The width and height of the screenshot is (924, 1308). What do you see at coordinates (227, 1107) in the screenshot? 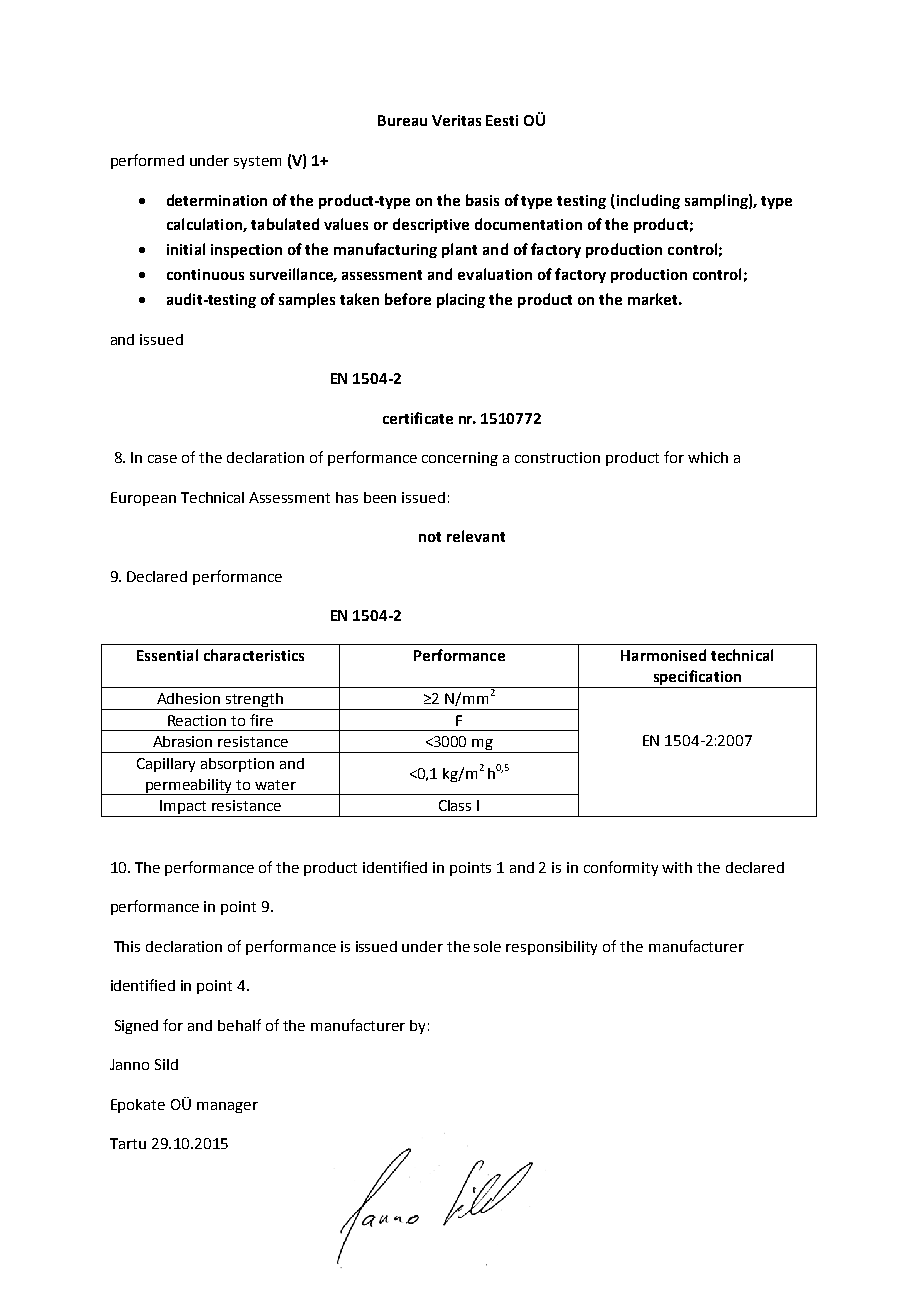
I see `manager` at bounding box center [227, 1107].
